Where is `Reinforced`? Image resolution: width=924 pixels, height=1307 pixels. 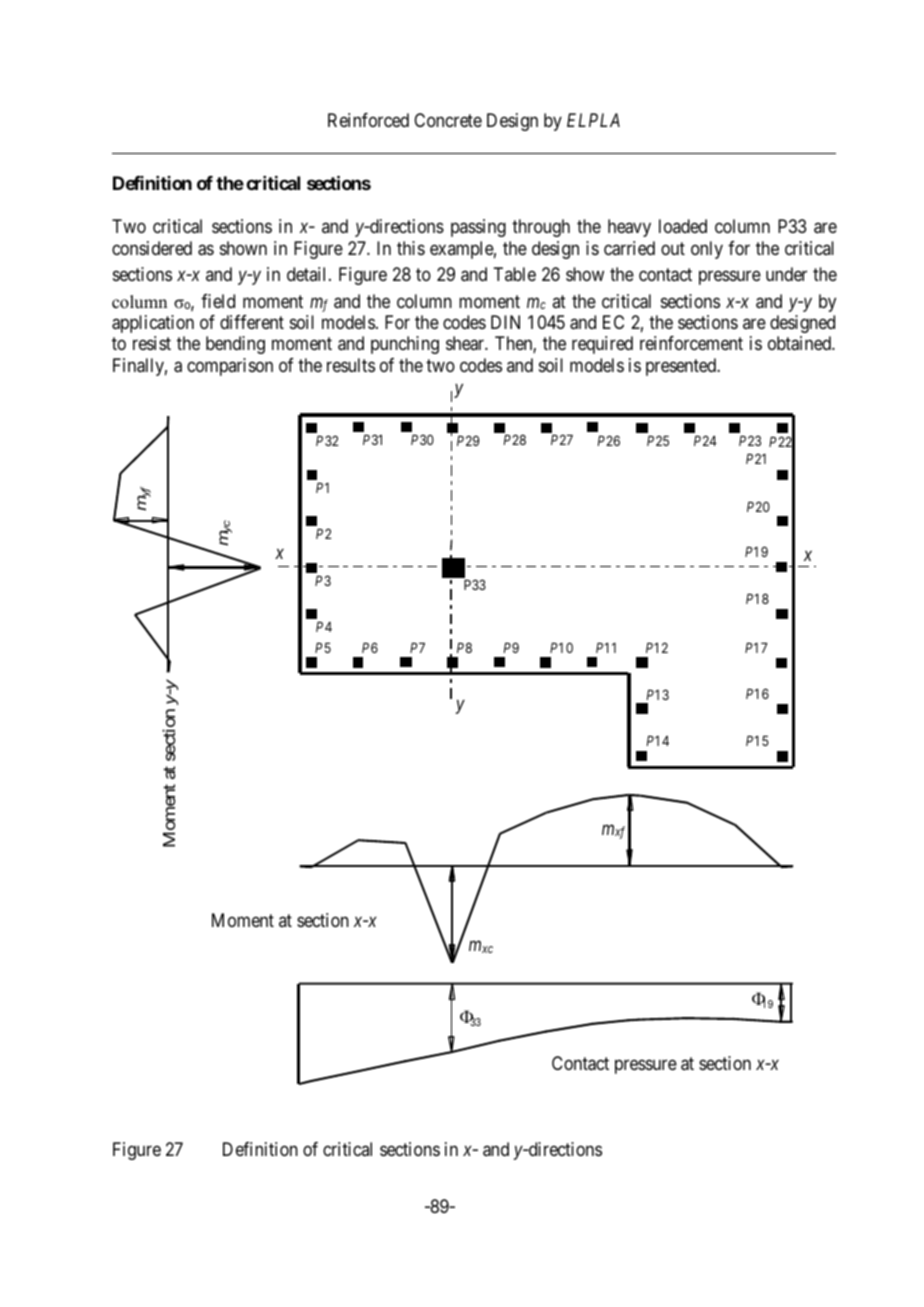
Reinforced is located at coordinates (368, 120).
